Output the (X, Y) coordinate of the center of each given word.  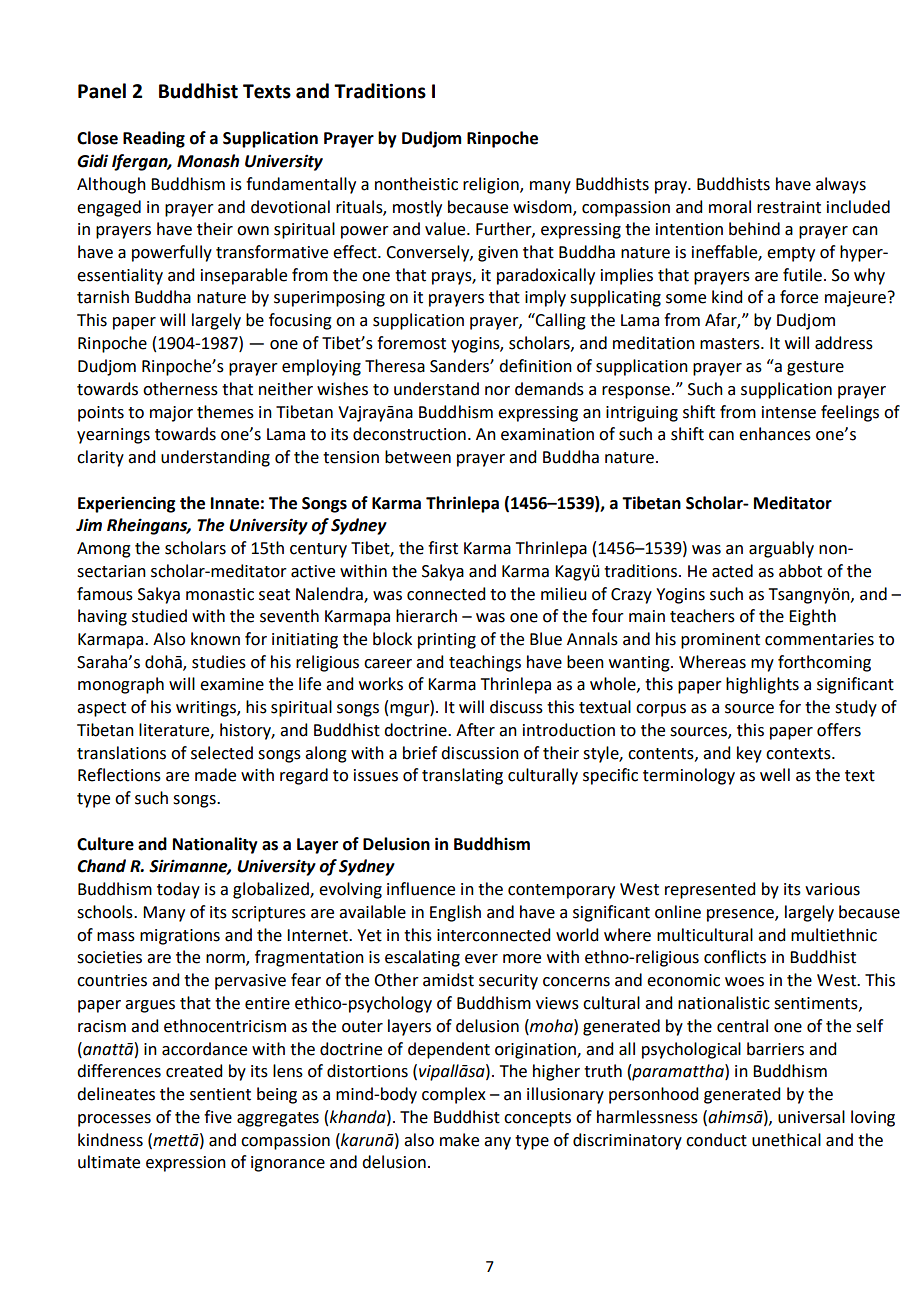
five (218, 1117)
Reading (154, 139)
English (455, 913)
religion (492, 185)
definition (535, 366)
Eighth (812, 617)
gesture (815, 368)
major (171, 414)
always (841, 185)
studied (159, 616)
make (459, 1140)
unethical (786, 1140)
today (178, 890)
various (832, 889)
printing (447, 641)
